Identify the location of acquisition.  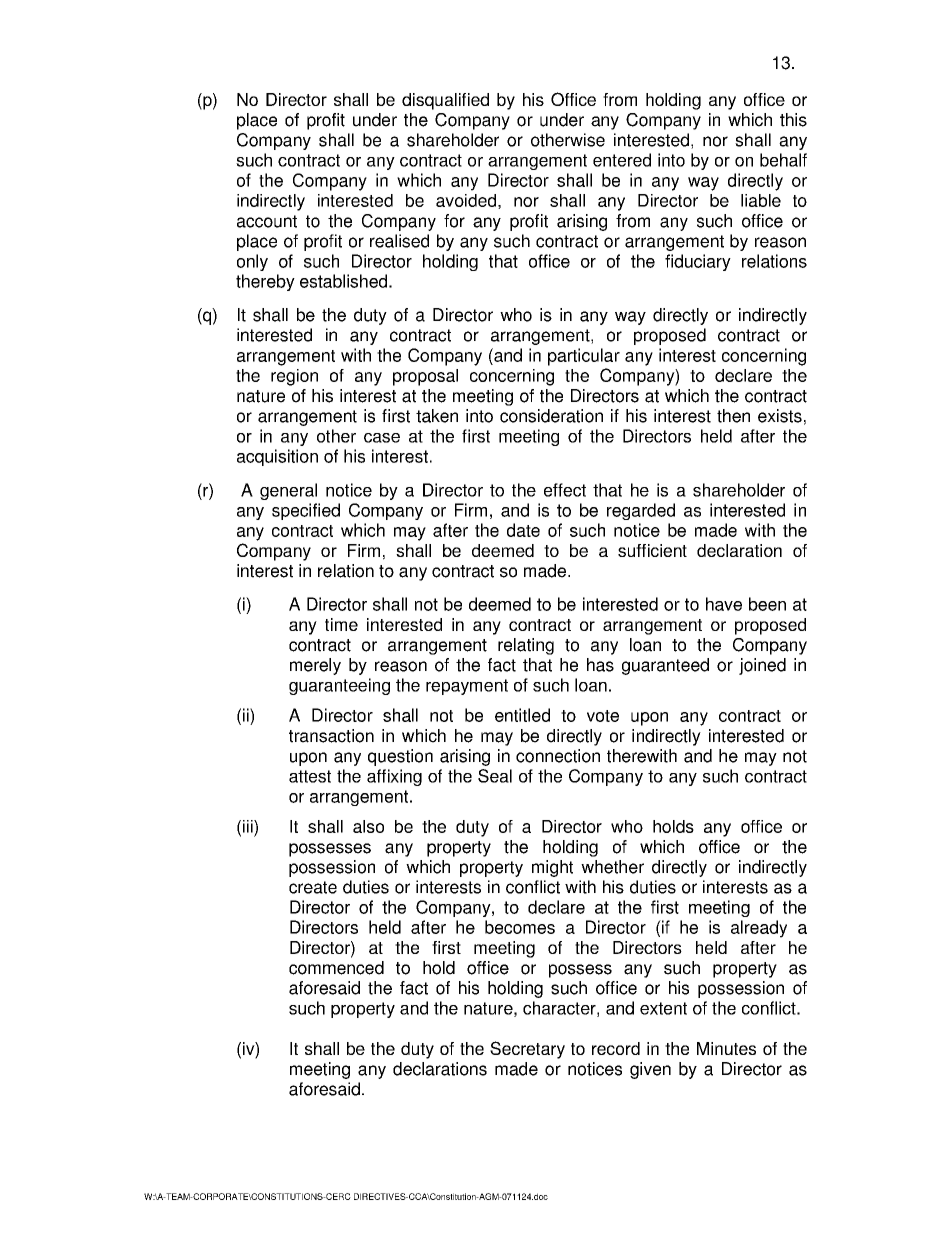
(277, 457).
